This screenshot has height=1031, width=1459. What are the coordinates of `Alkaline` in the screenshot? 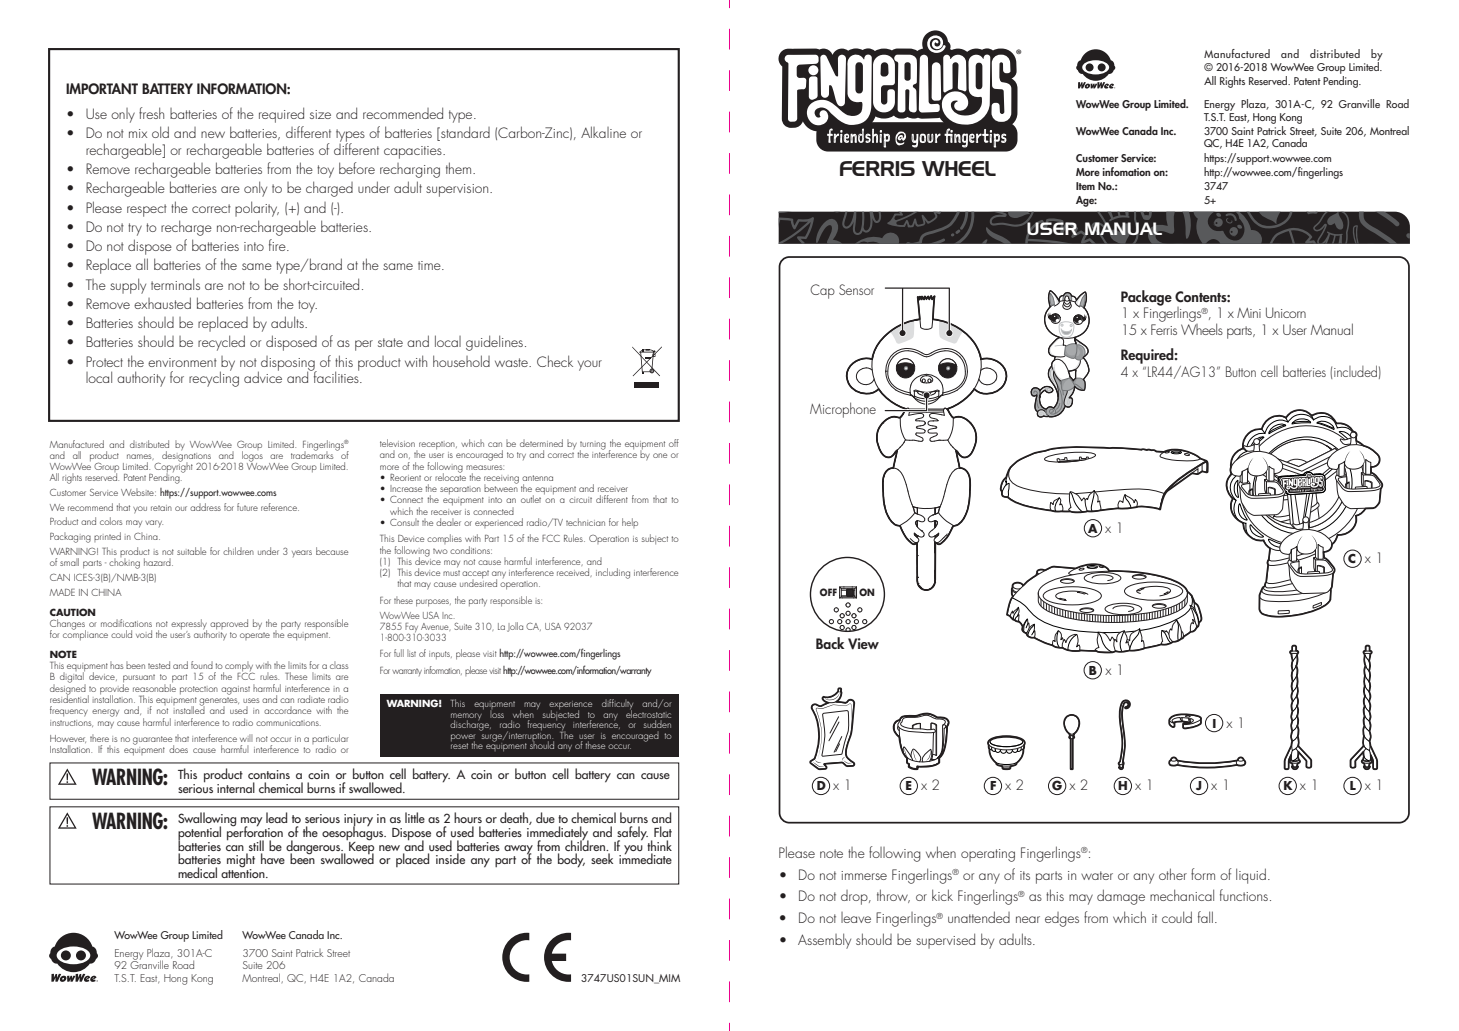 It's located at (603, 132).
